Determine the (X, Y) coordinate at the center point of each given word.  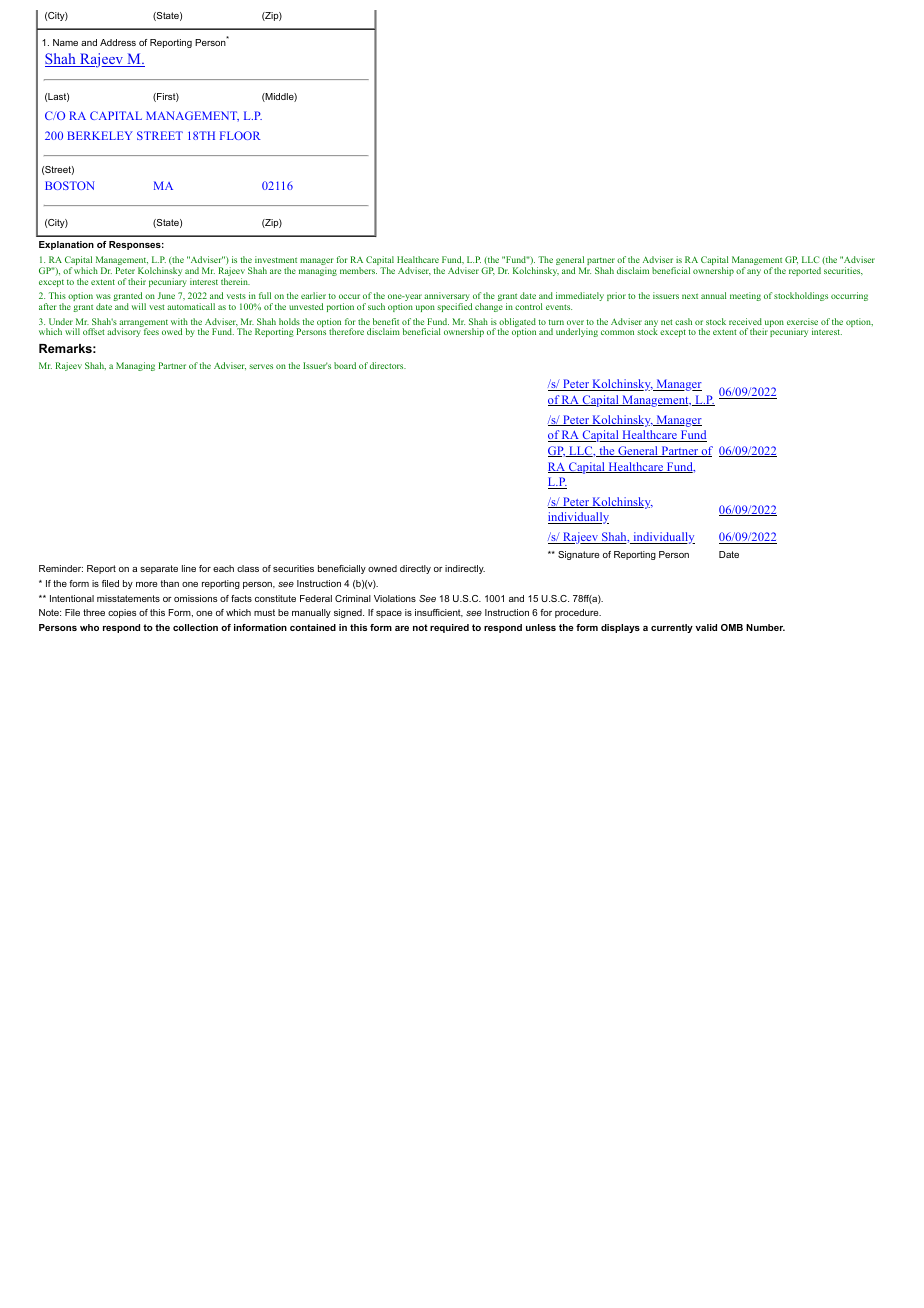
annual (714, 295)
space (389, 614)
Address (118, 42)
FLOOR (240, 135)
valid (706, 627)
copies (122, 613)
